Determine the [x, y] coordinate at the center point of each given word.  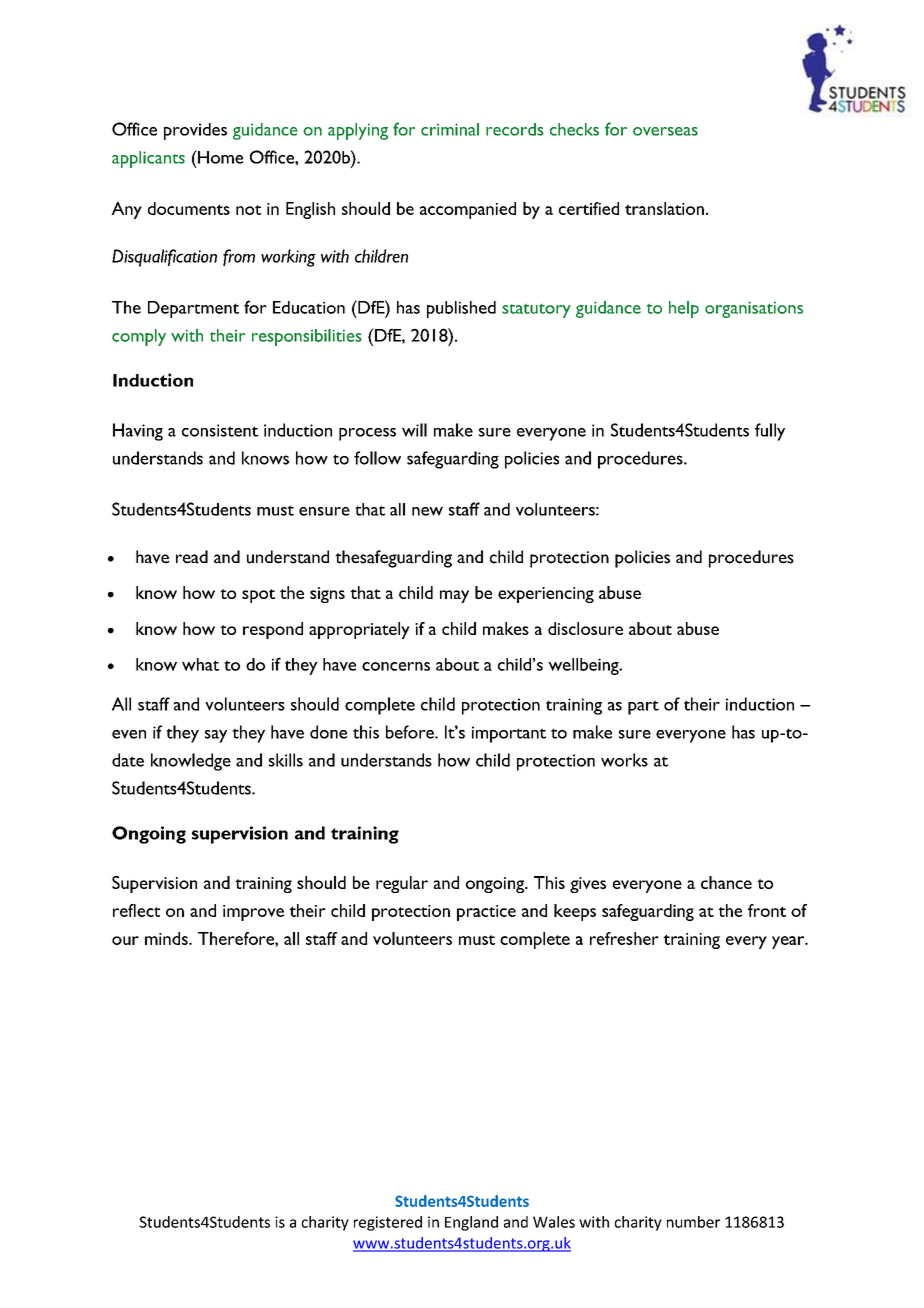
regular [402, 884]
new [427, 511]
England [471, 1223]
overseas [665, 131]
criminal [450, 129]
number [693, 1222]
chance [726, 882]
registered [388, 1223]
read [192, 557]
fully [770, 432]
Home [219, 157]
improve [253, 913]
